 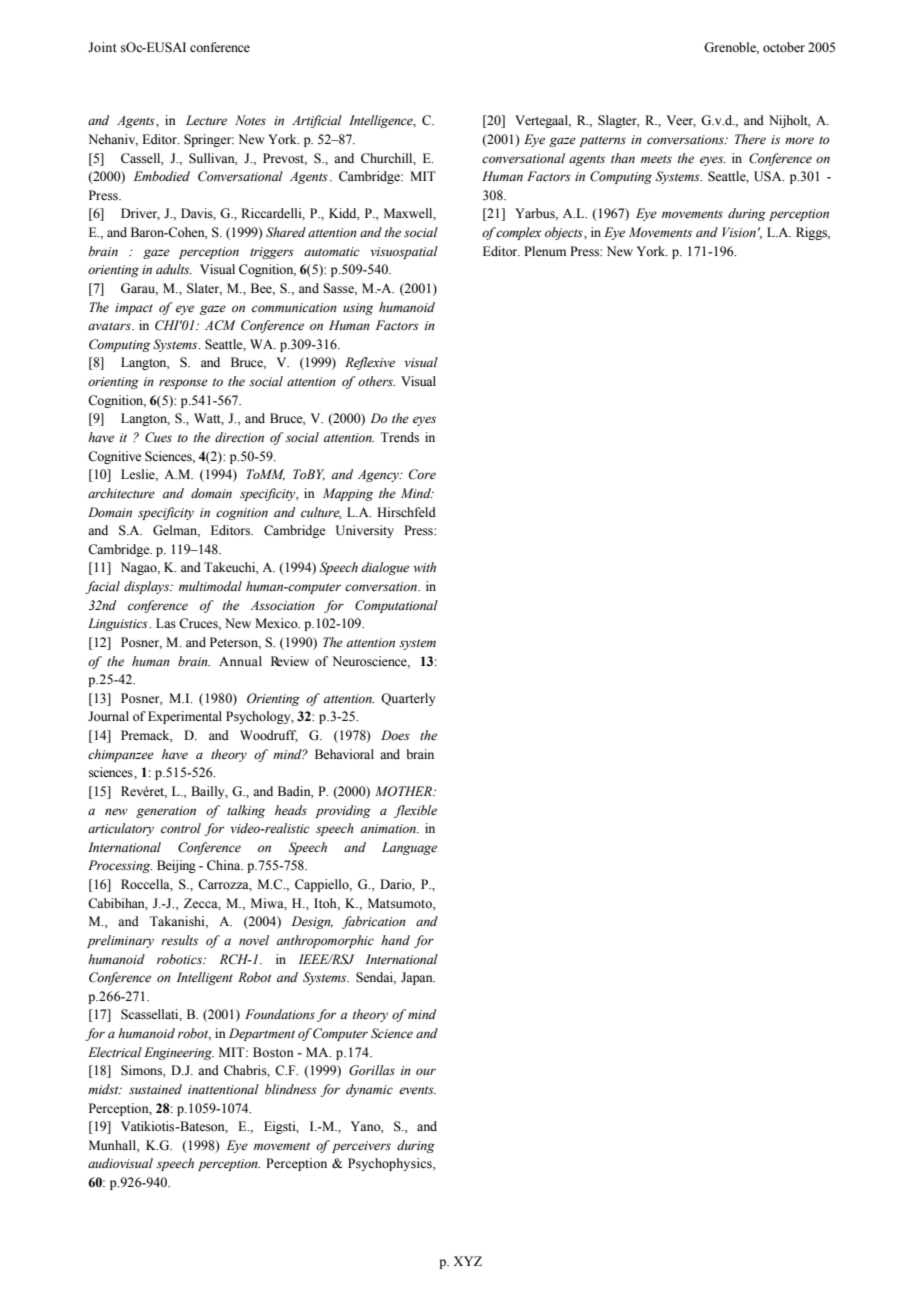 I want to click on XYZ, so click(x=467, y=1261).
